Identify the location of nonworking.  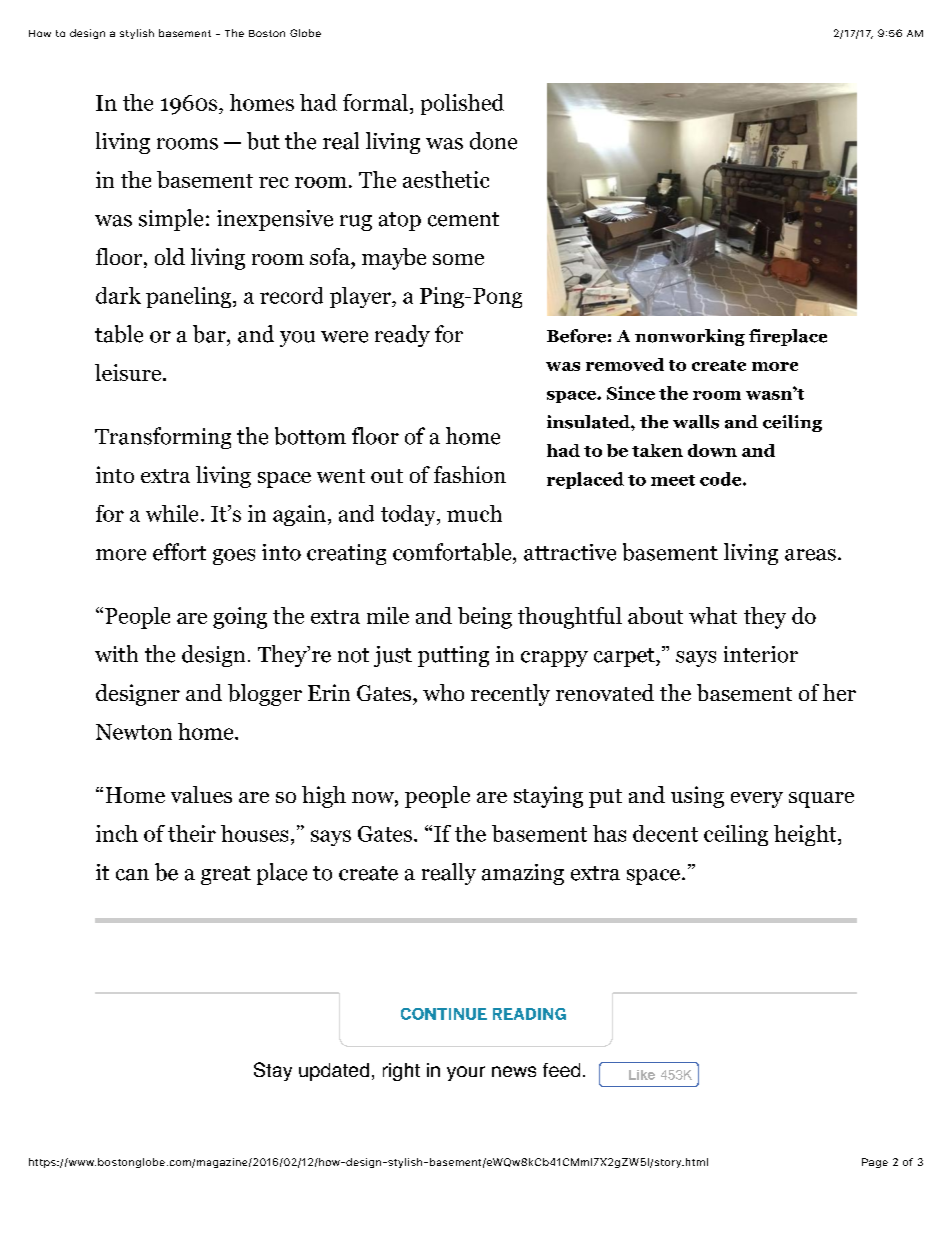
(690, 337).
